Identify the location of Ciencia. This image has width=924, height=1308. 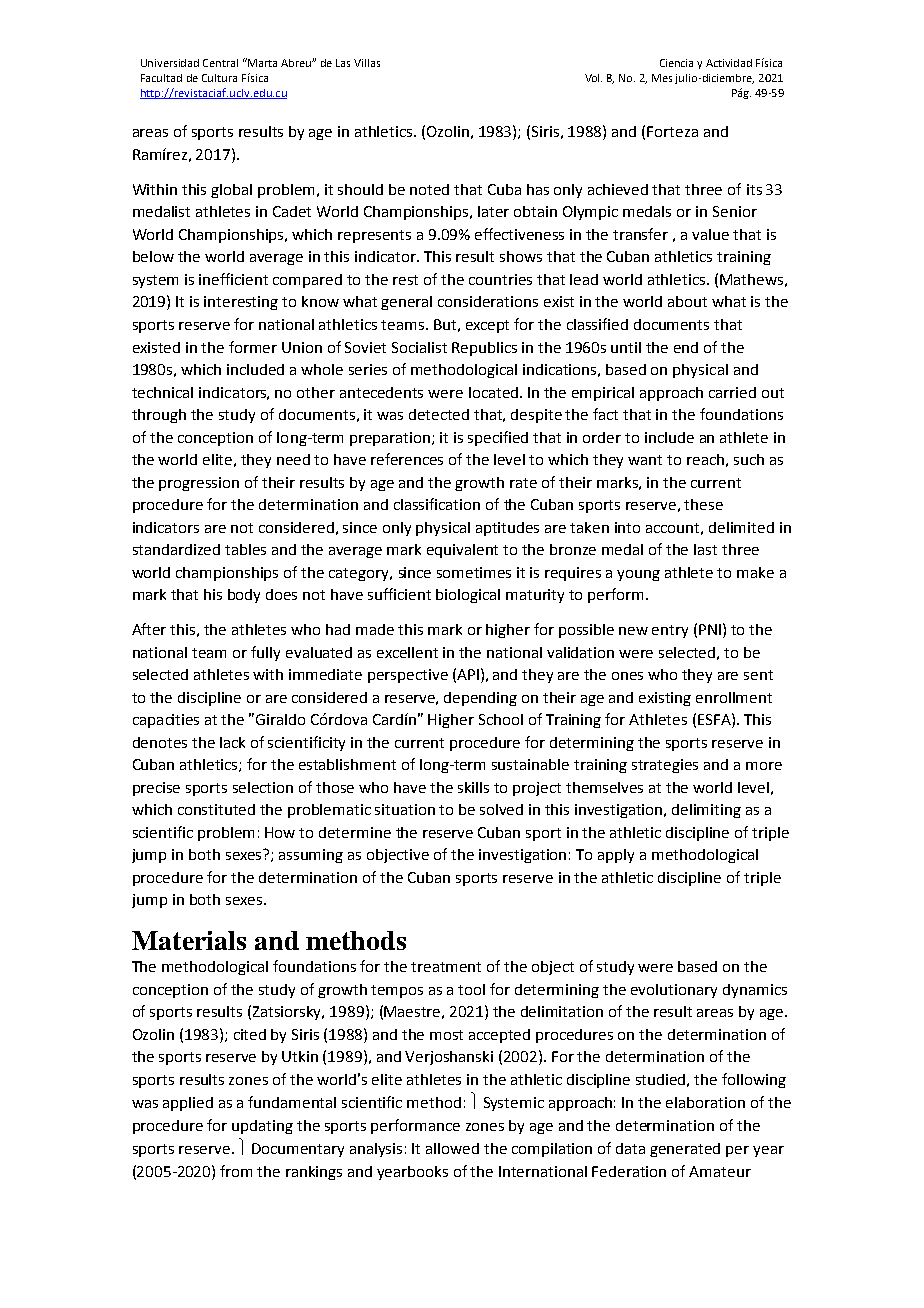
(676, 63).
